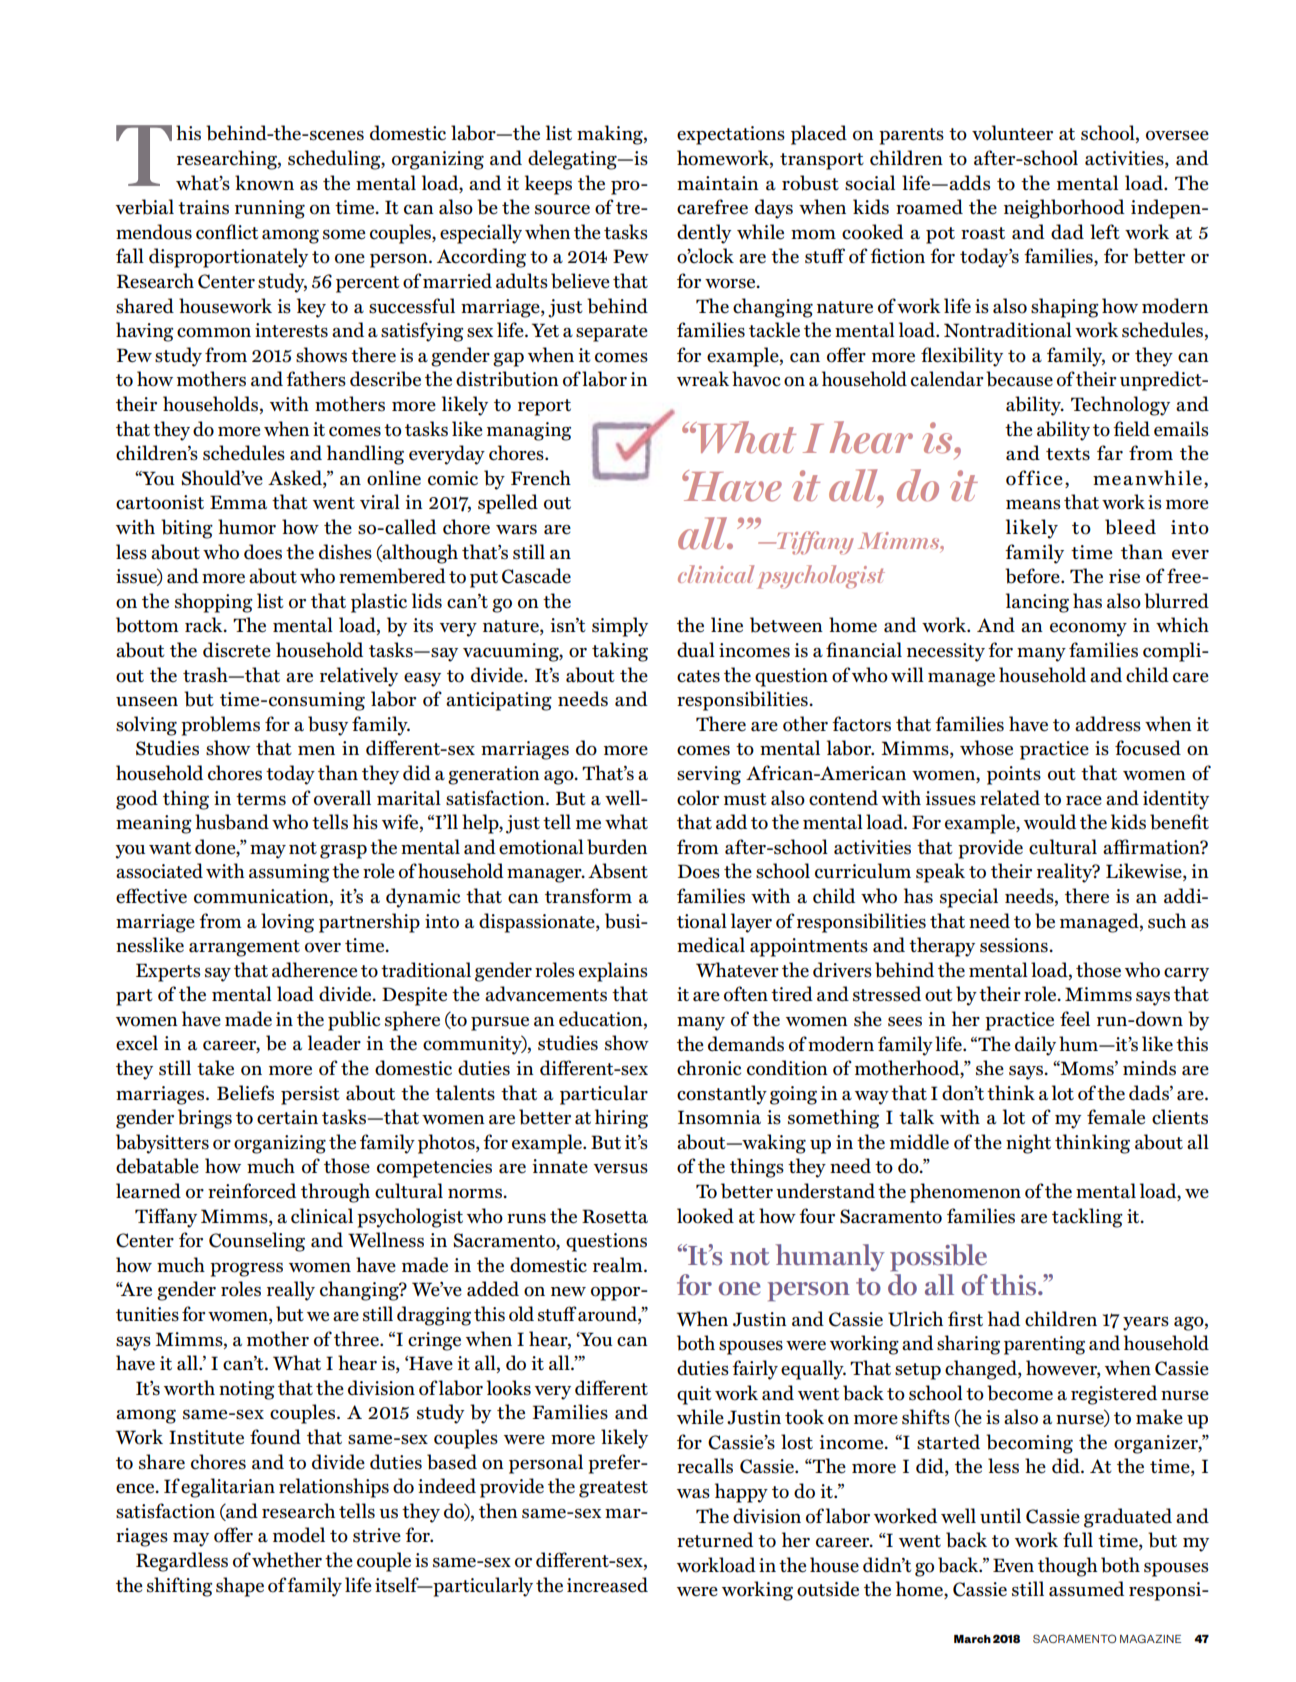 The height and width of the screenshot is (1682, 1296). What do you see at coordinates (619, 1265) in the screenshot?
I see `realm` at bounding box center [619, 1265].
